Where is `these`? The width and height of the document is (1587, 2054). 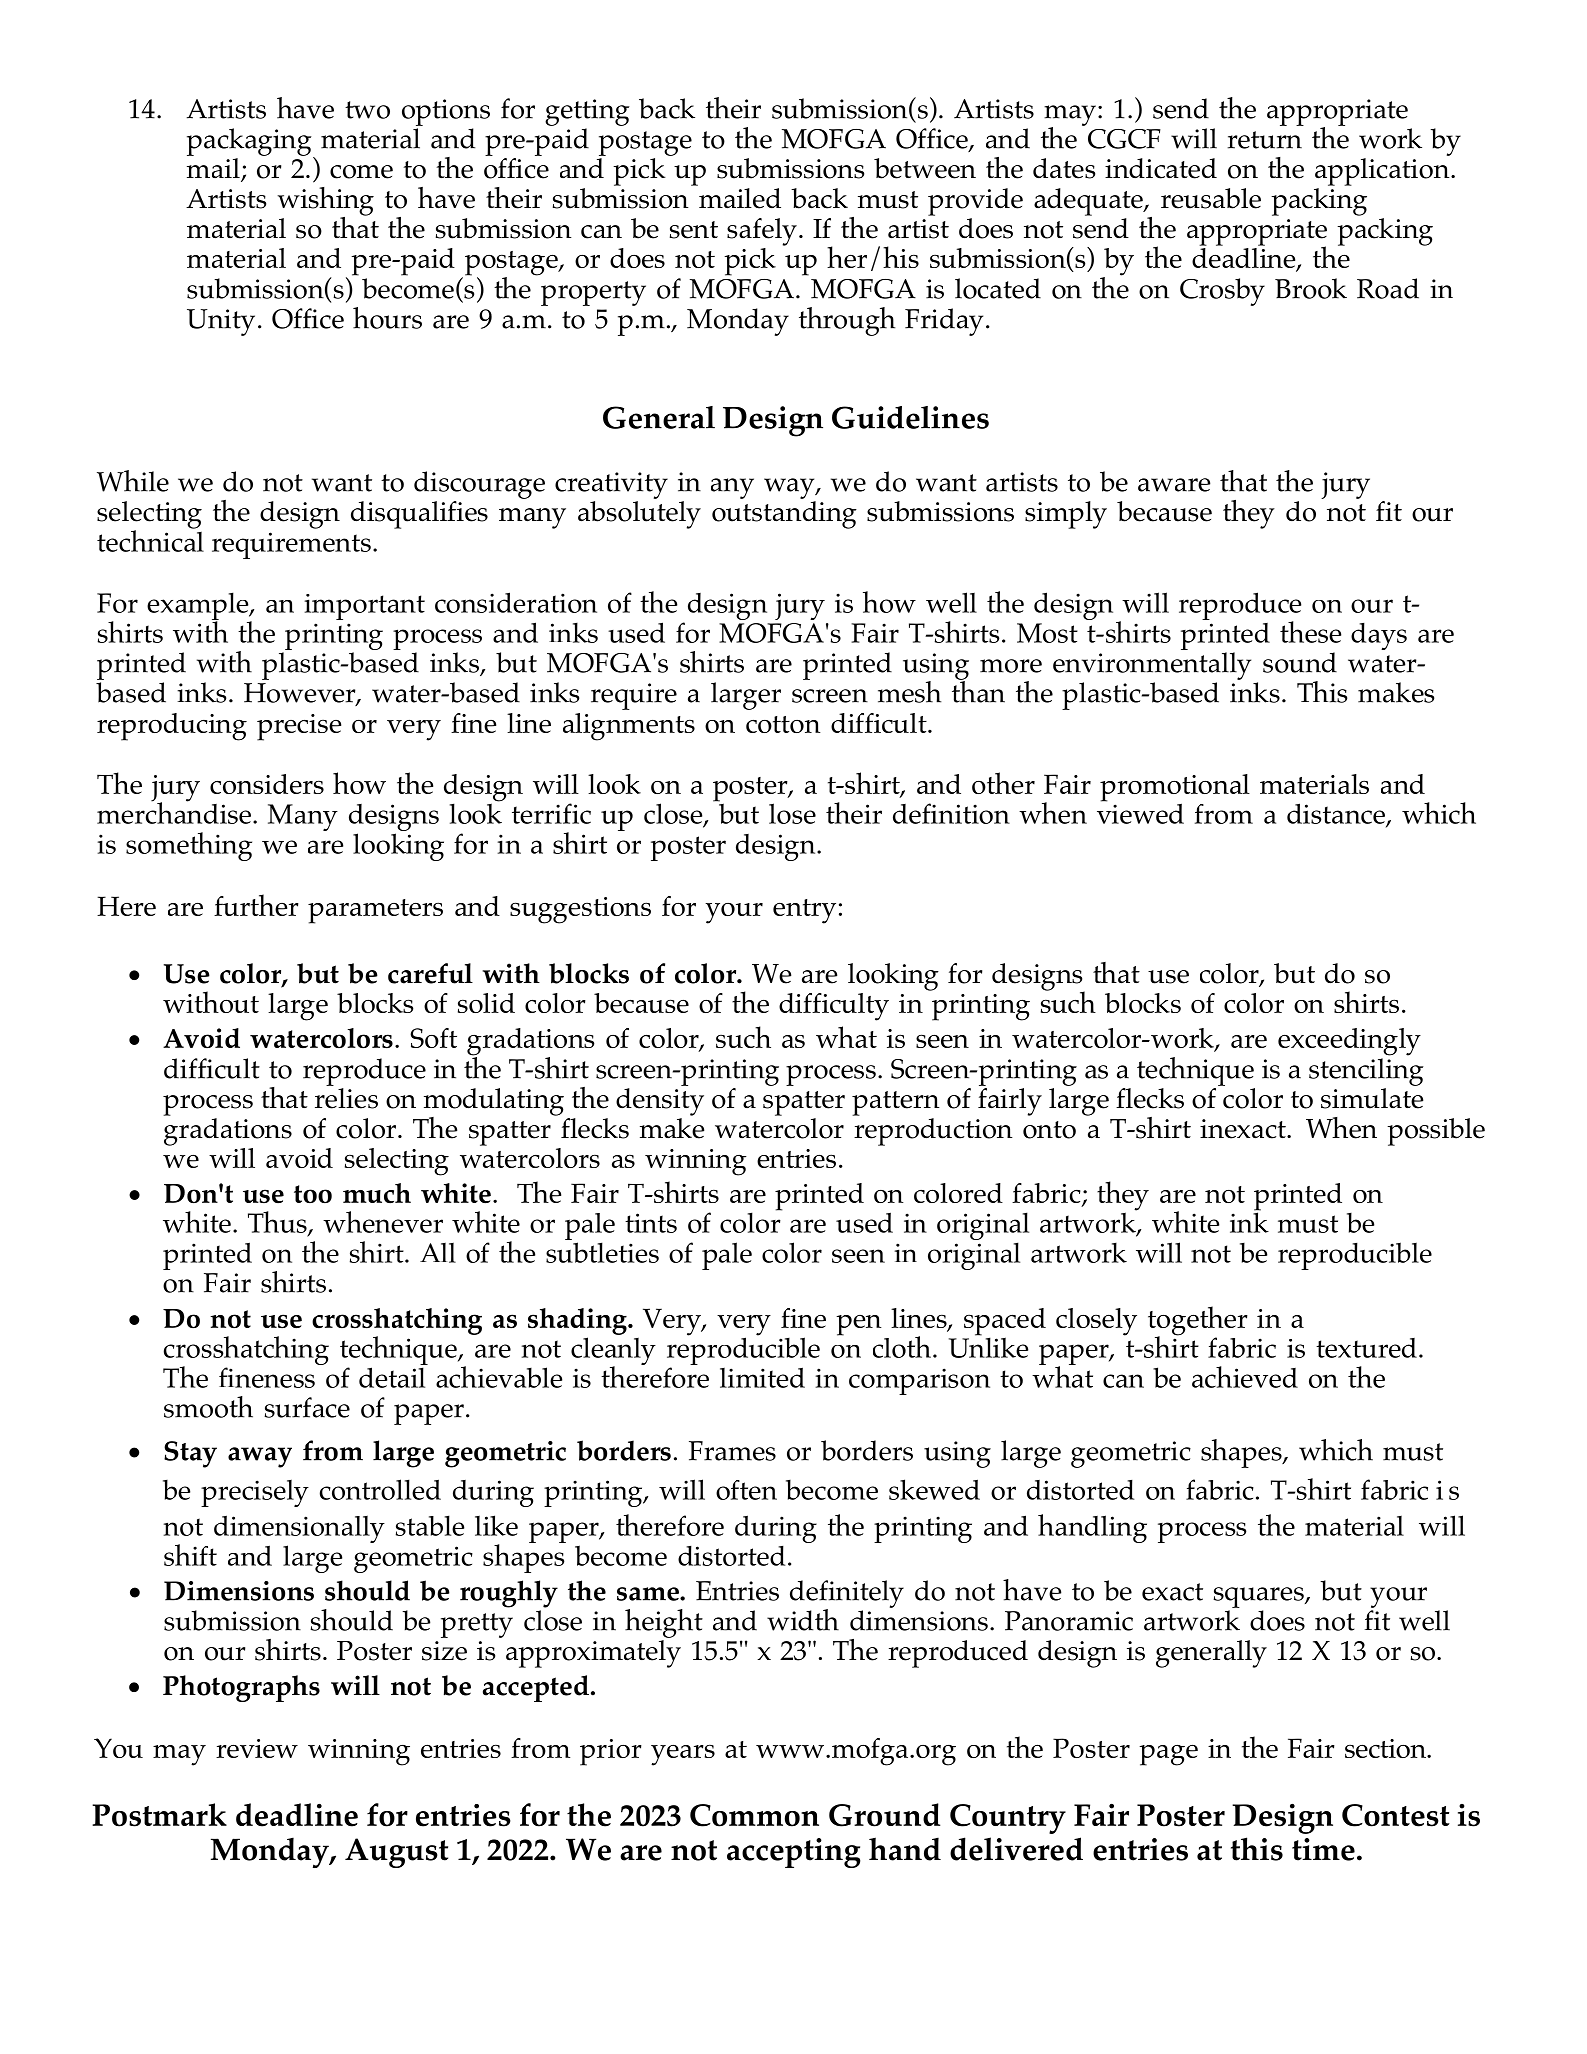 these is located at coordinates (1310, 632).
